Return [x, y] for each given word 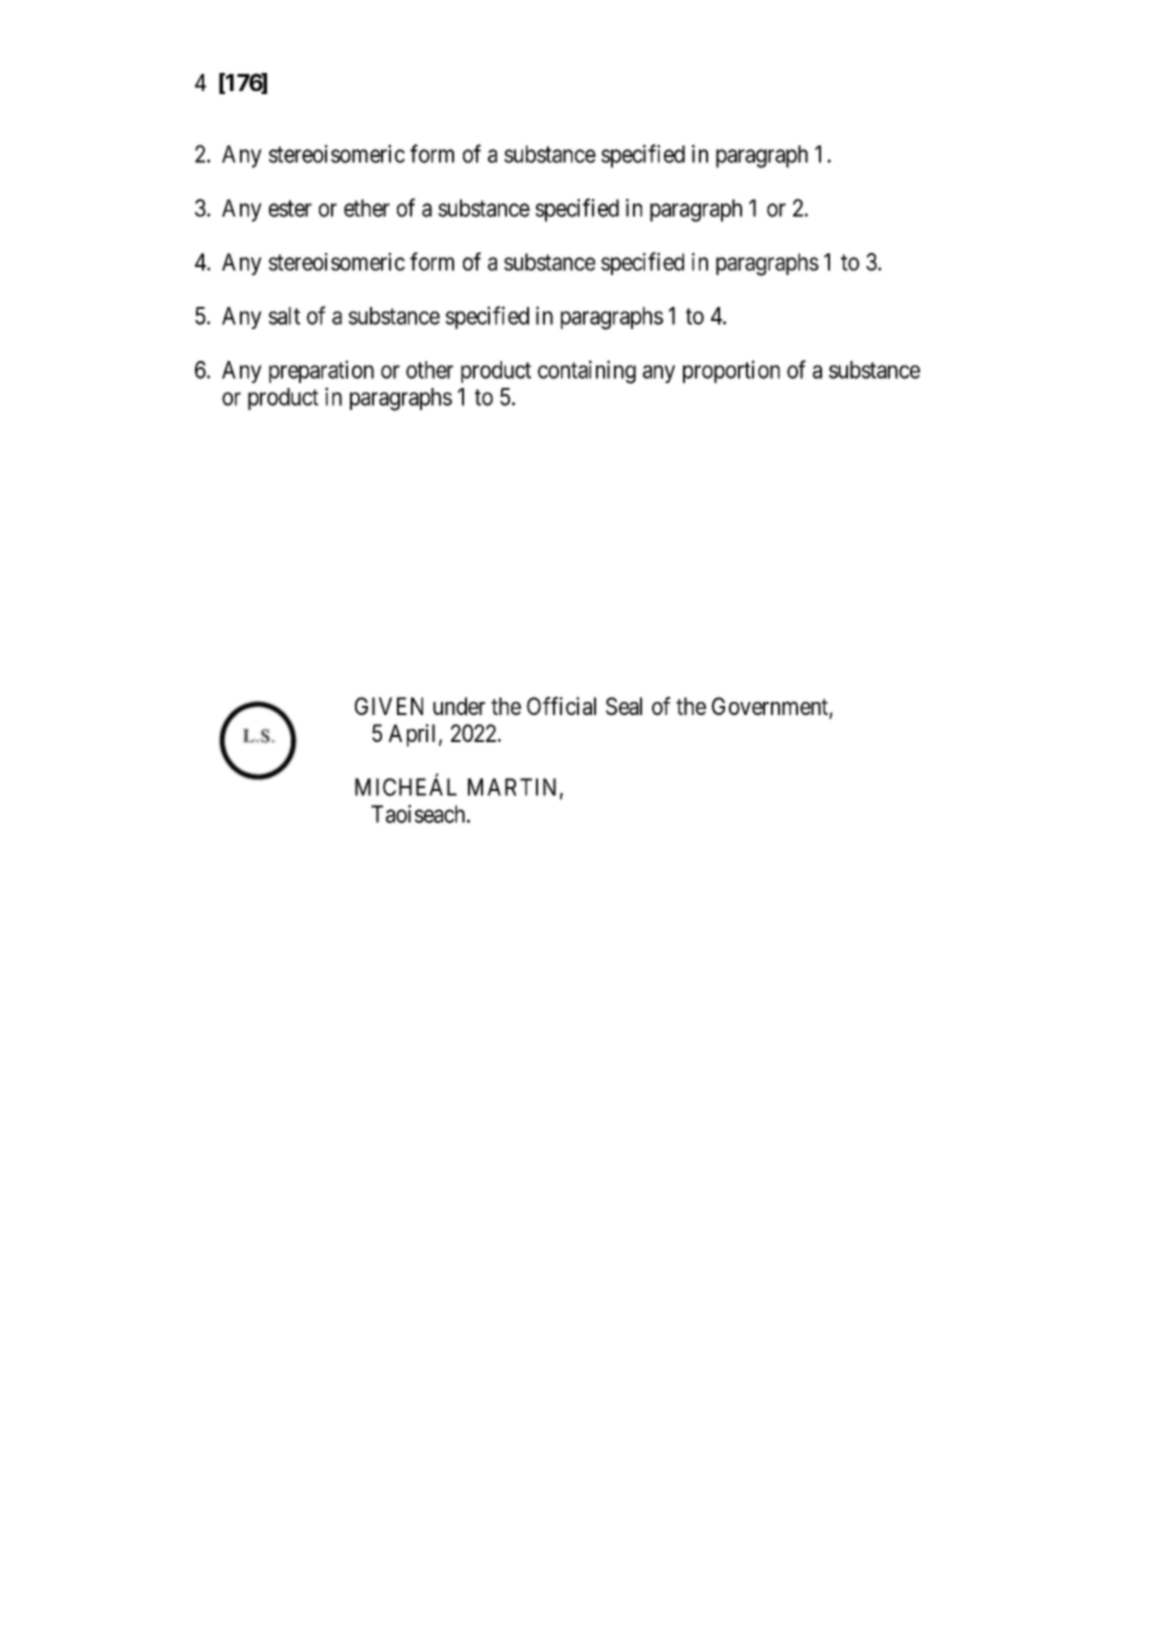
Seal [624, 706]
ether [367, 208]
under [459, 706]
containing [587, 372]
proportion [731, 371]
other [429, 370]
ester [290, 208]
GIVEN [389, 706]
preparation [321, 371]
